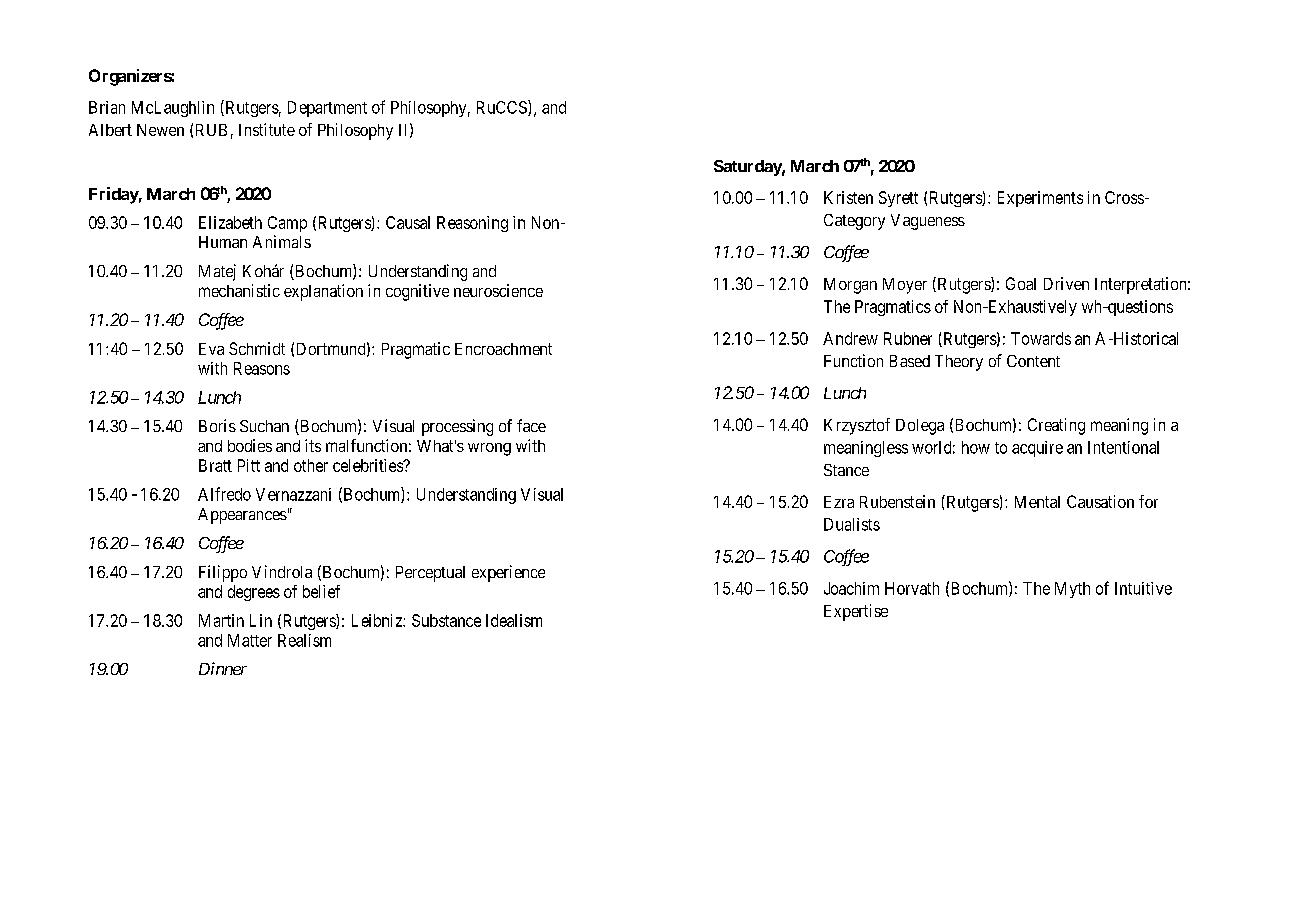  What do you see at coordinates (1040, 199) in the image?
I see `Experiments` at bounding box center [1040, 199].
